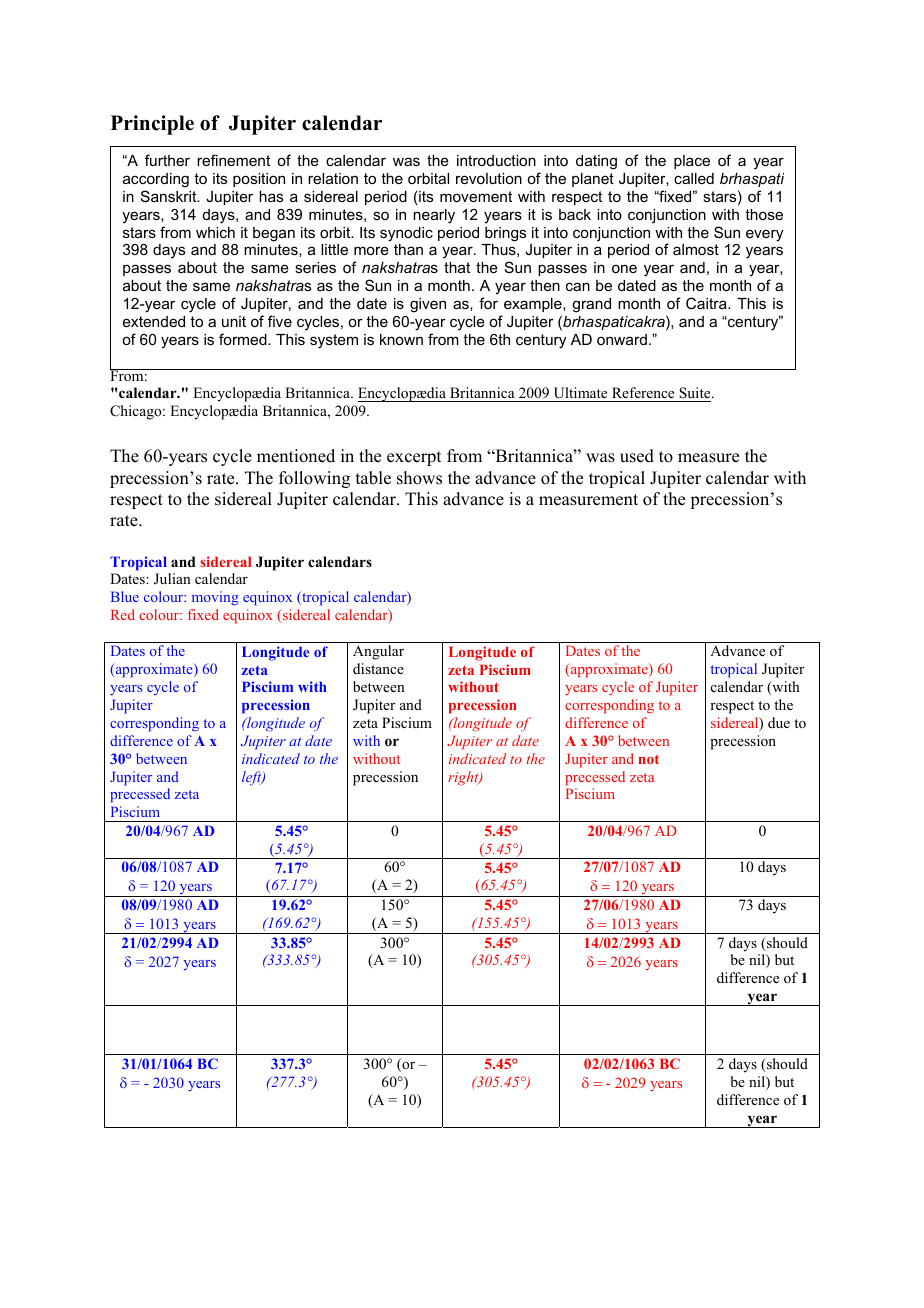  What do you see at coordinates (779, 722) in the screenshot?
I see `due` at bounding box center [779, 722].
